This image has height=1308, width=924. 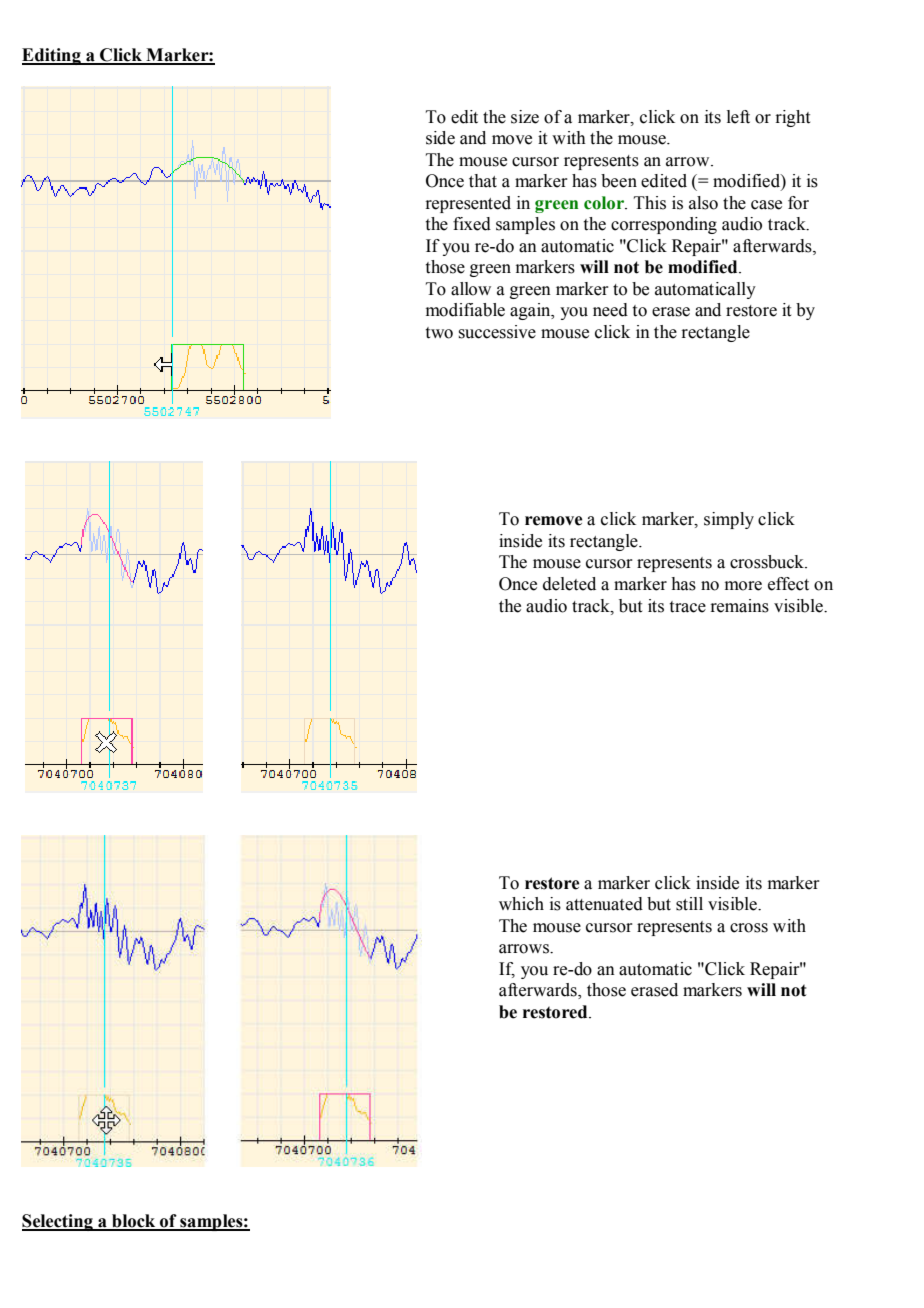 What do you see at coordinates (604, 904) in the image?
I see `attenuated` at bounding box center [604, 904].
